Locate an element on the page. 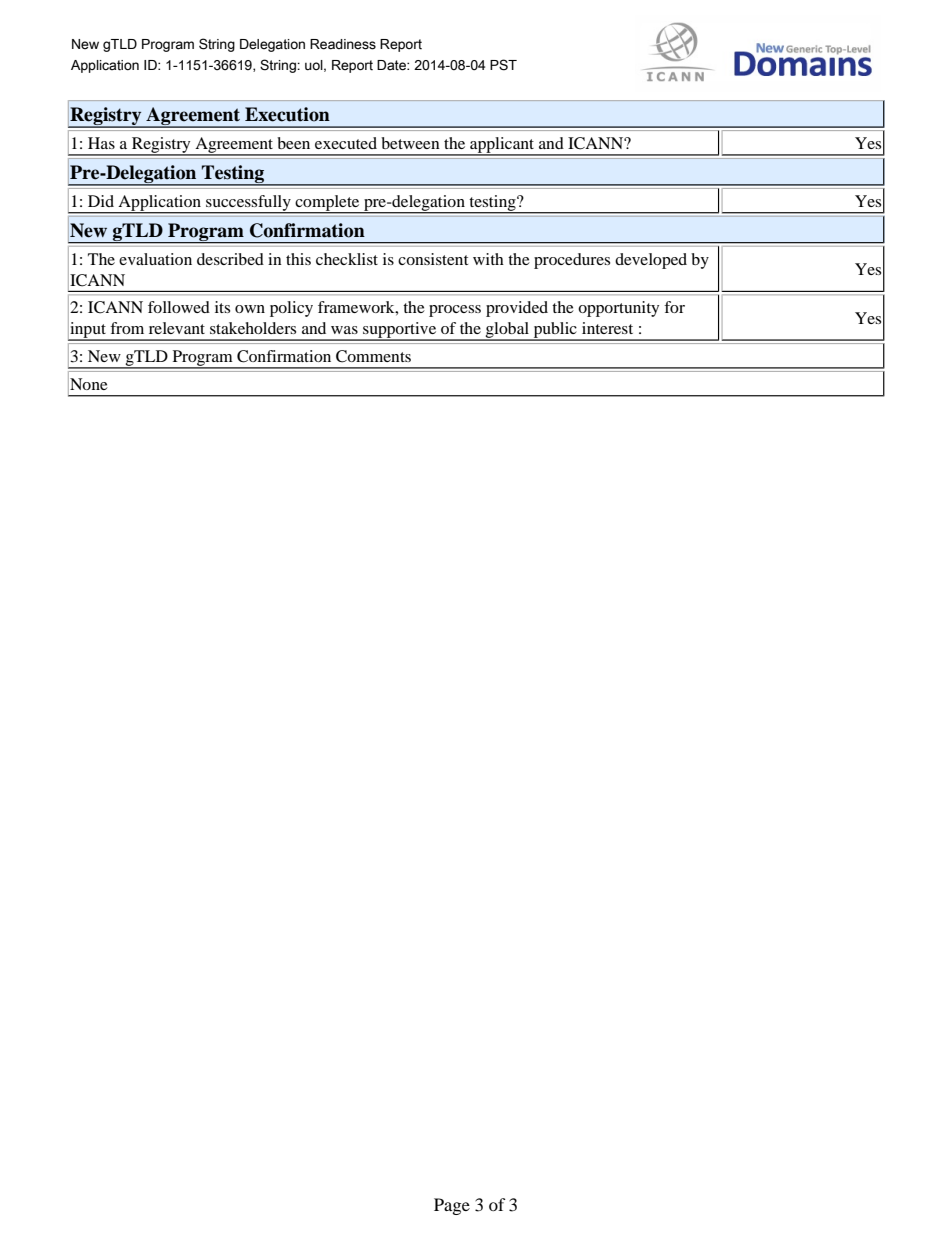 The image size is (952, 1233). Comments is located at coordinates (373, 356).
